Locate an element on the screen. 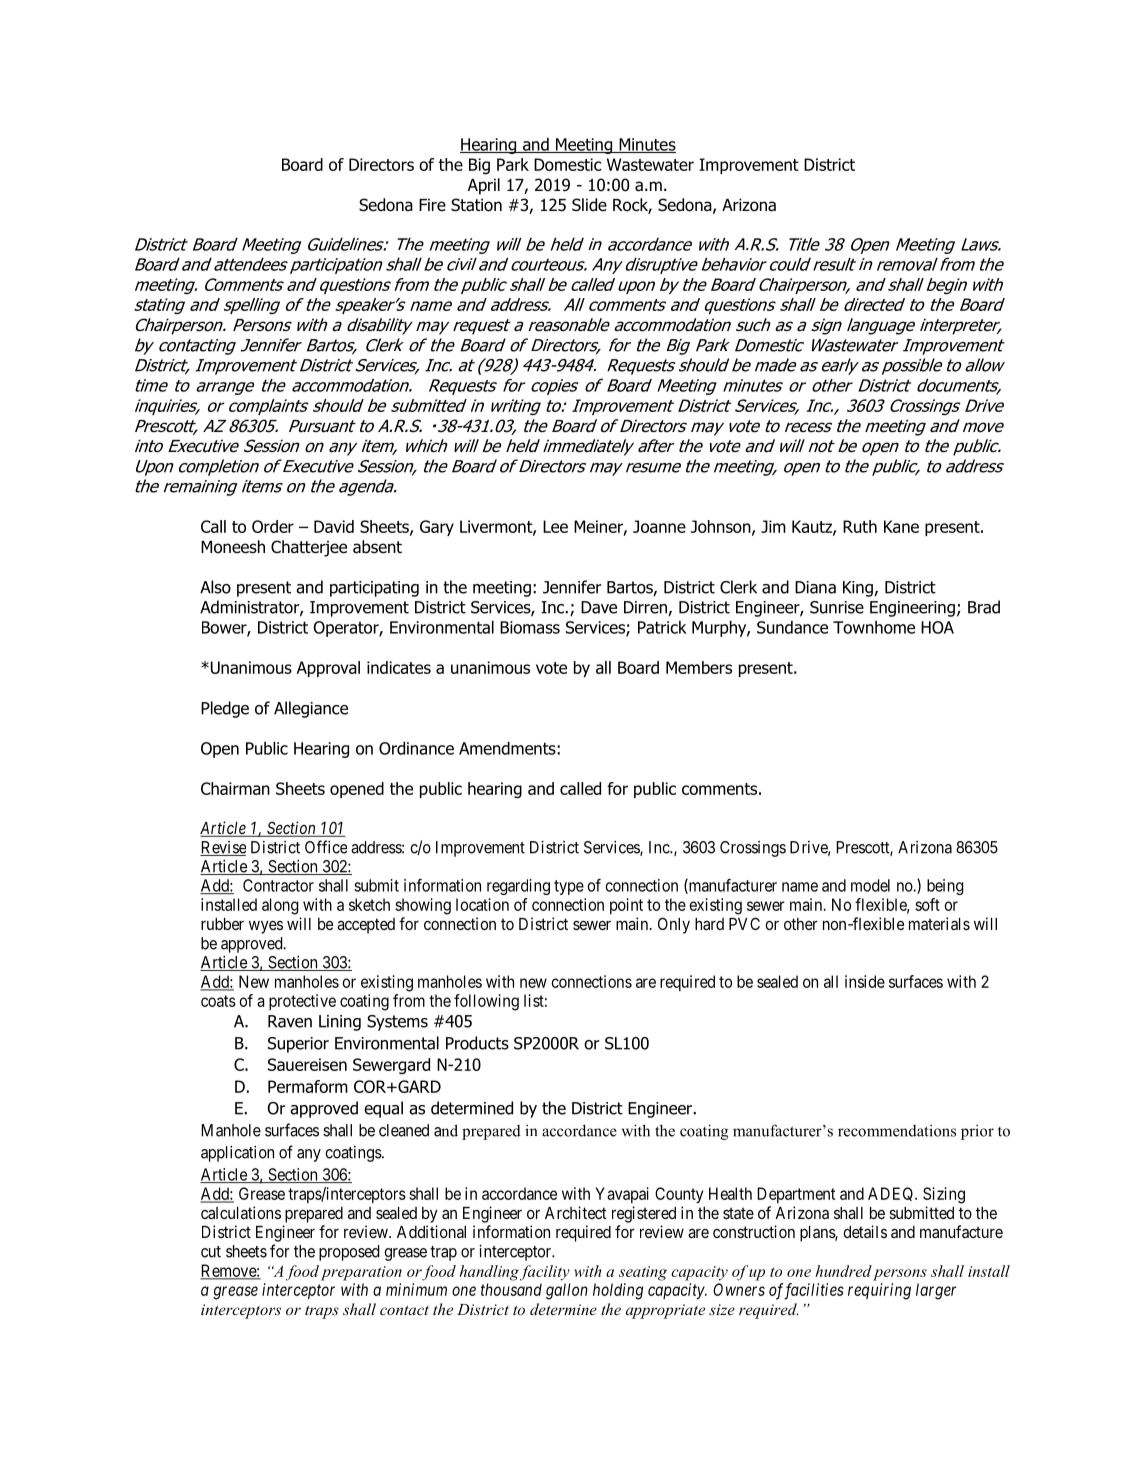  Fire is located at coordinates (432, 204).
